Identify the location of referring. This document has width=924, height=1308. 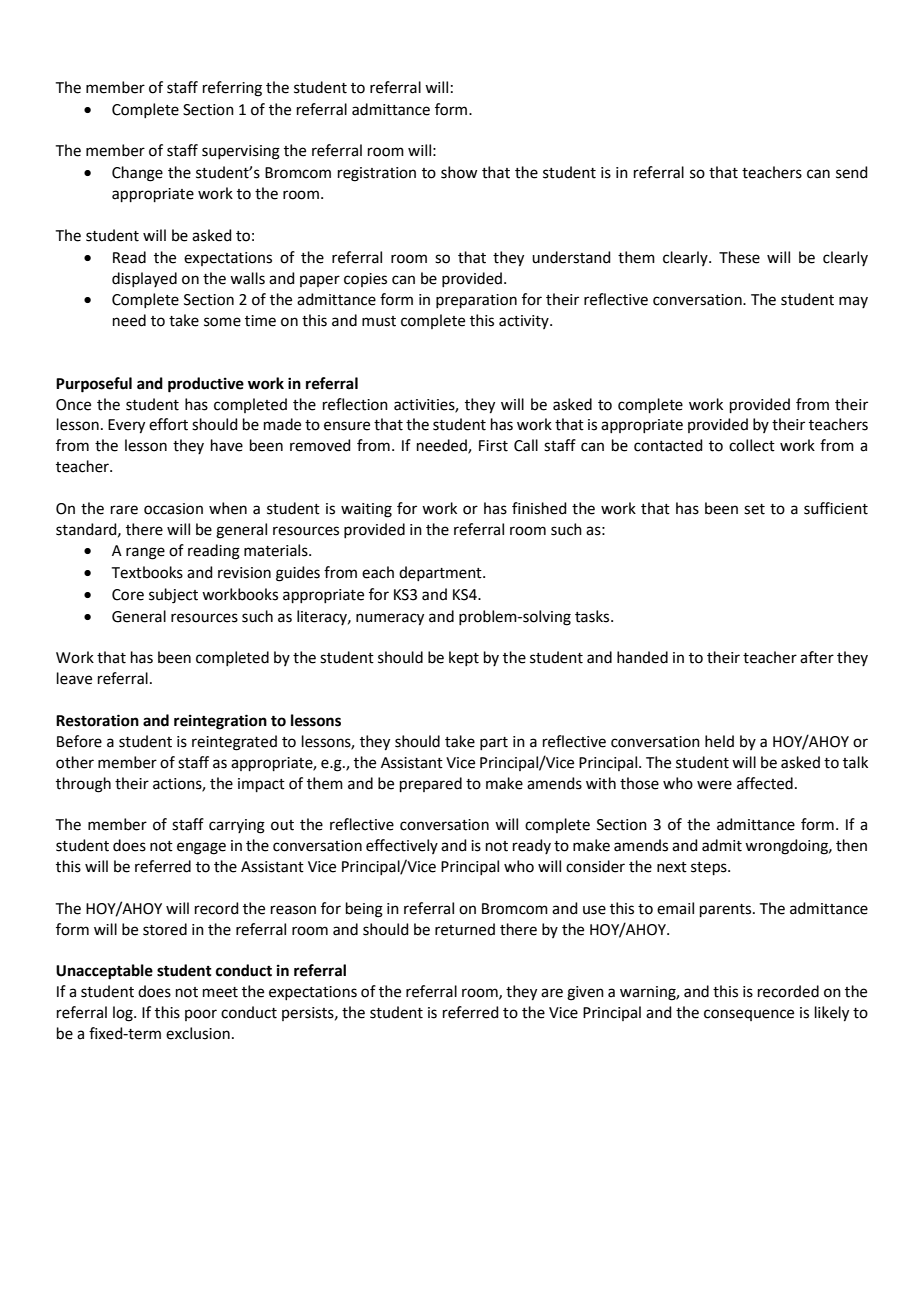
(232, 89).
